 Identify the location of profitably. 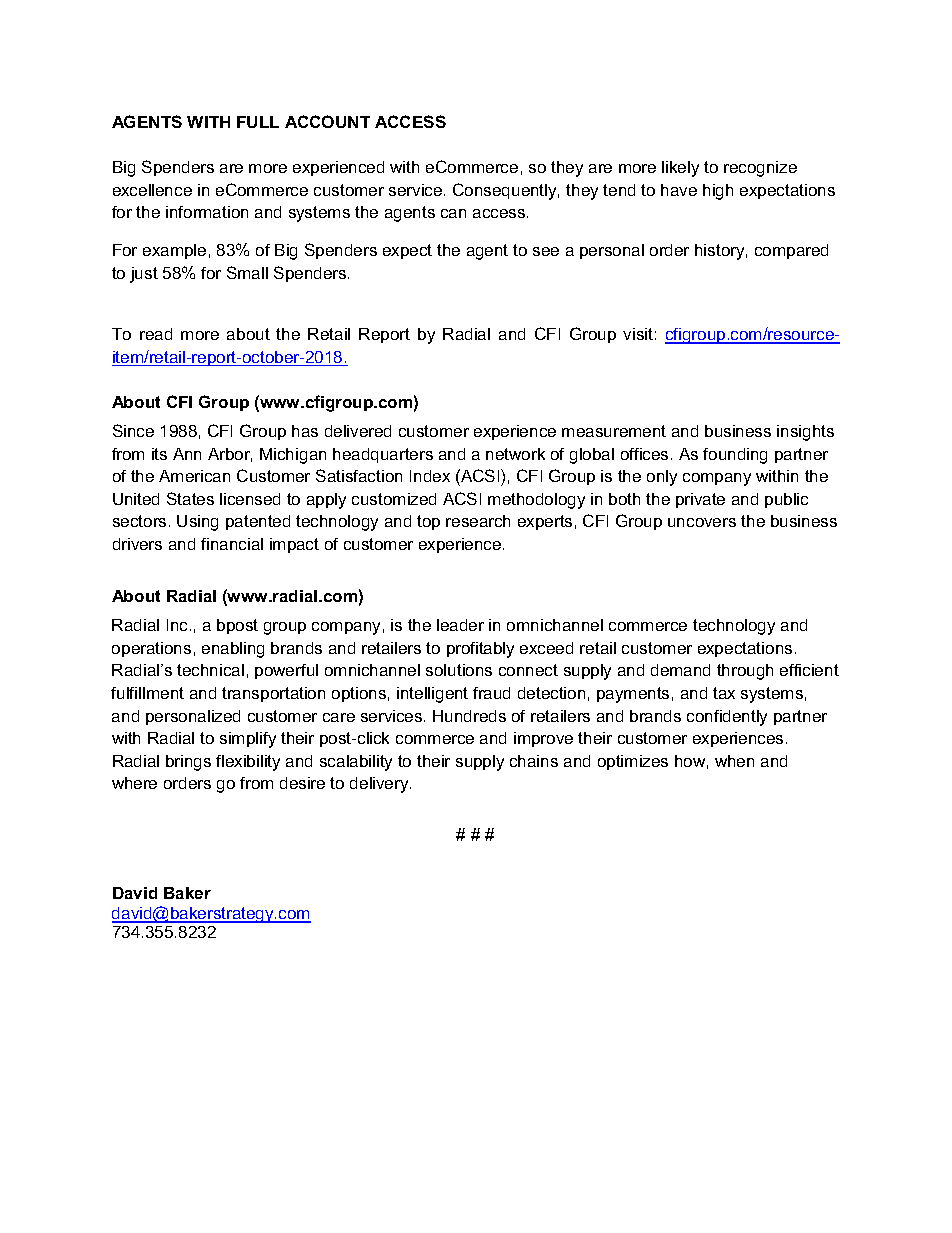
(480, 650).
